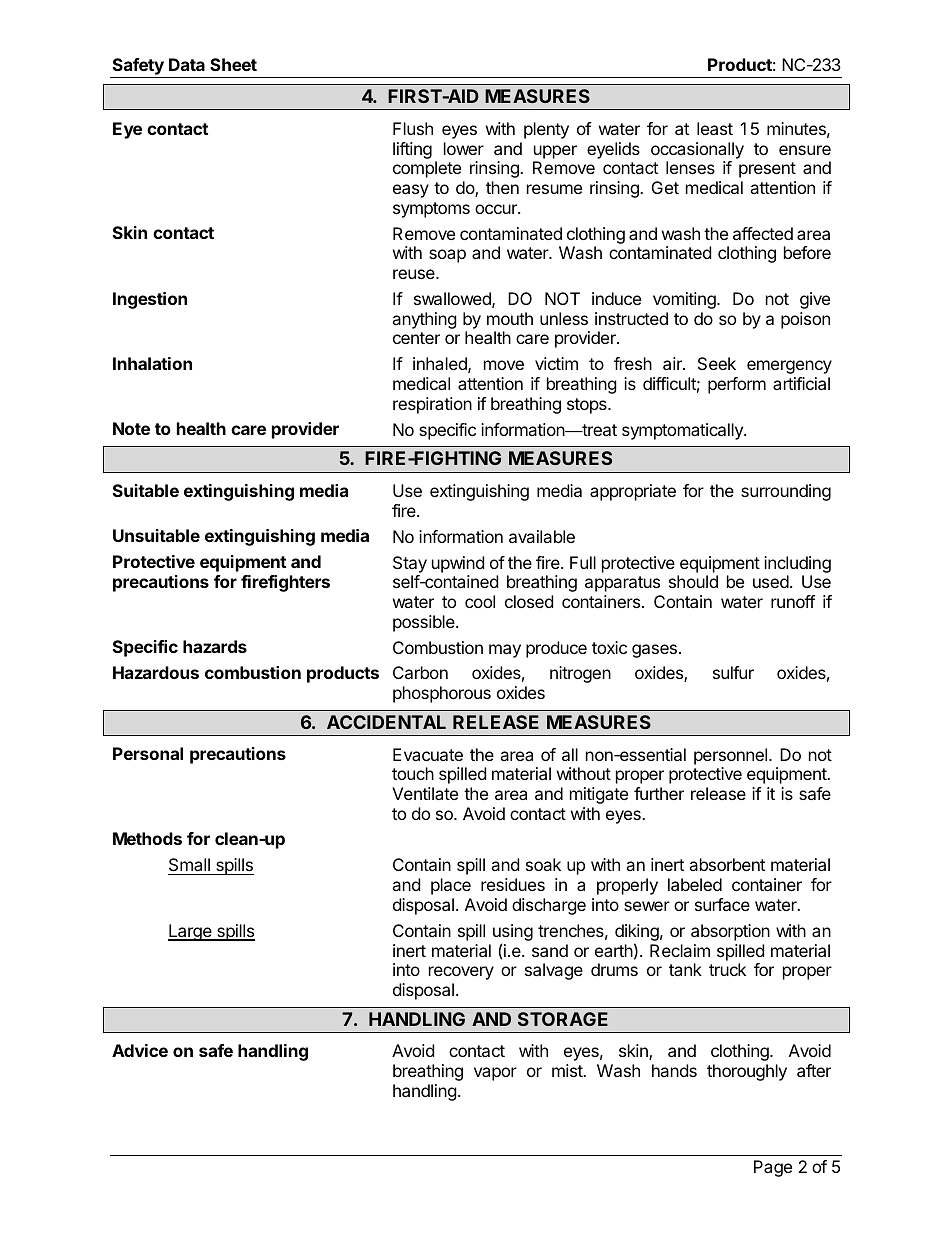  What do you see at coordinates (432, 405) in the screenshot?
I see `respiration` at bounding box center [432, 405].
